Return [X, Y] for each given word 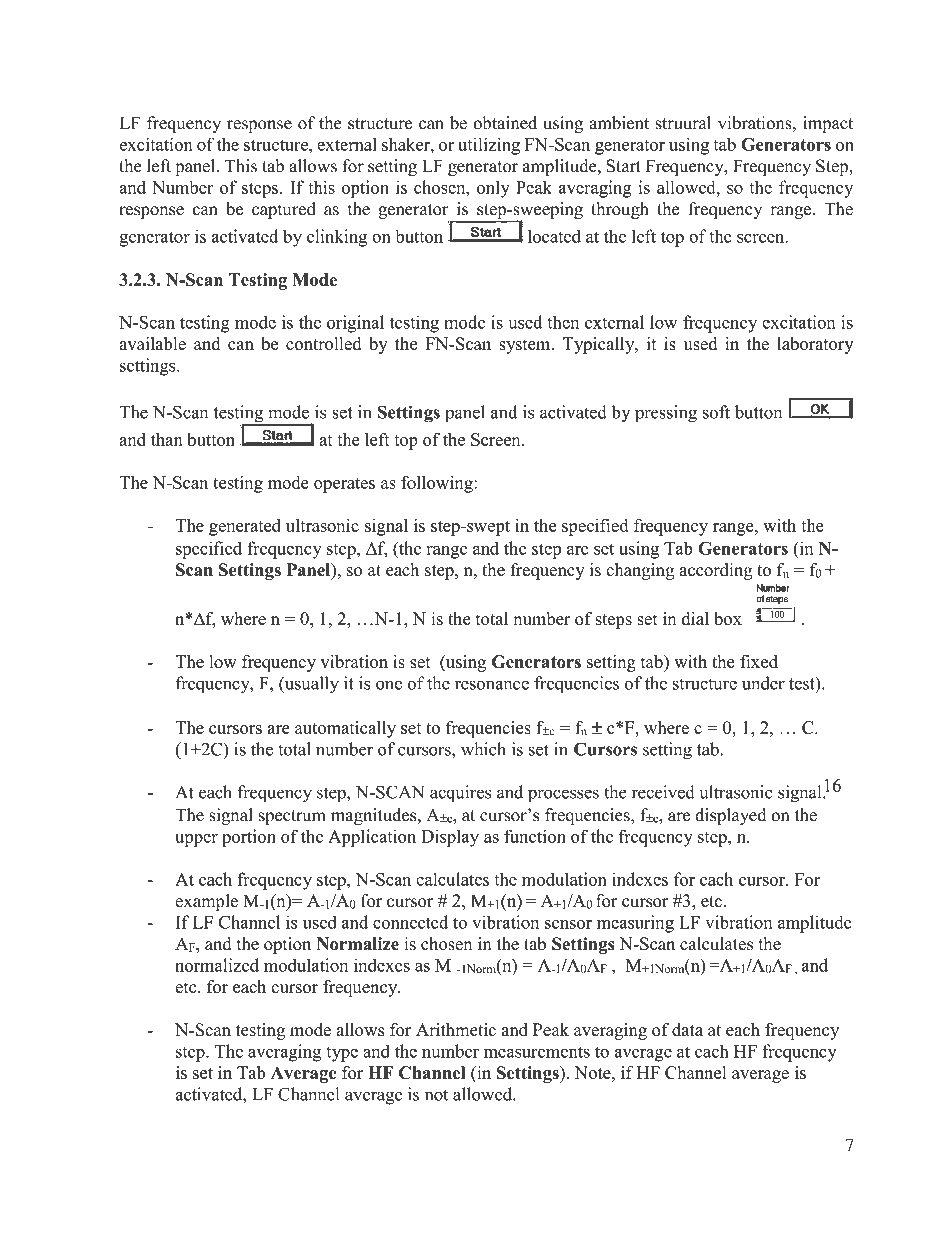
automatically [345, 729]
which [483, 749]
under [763, 683]
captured [284, 210]
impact [828, 124]
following [438, 484]
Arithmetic [456, 1029]
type [342, 1054]
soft [716, 412]
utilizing [489, 146]
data [687, 1029]
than [166, 439]
